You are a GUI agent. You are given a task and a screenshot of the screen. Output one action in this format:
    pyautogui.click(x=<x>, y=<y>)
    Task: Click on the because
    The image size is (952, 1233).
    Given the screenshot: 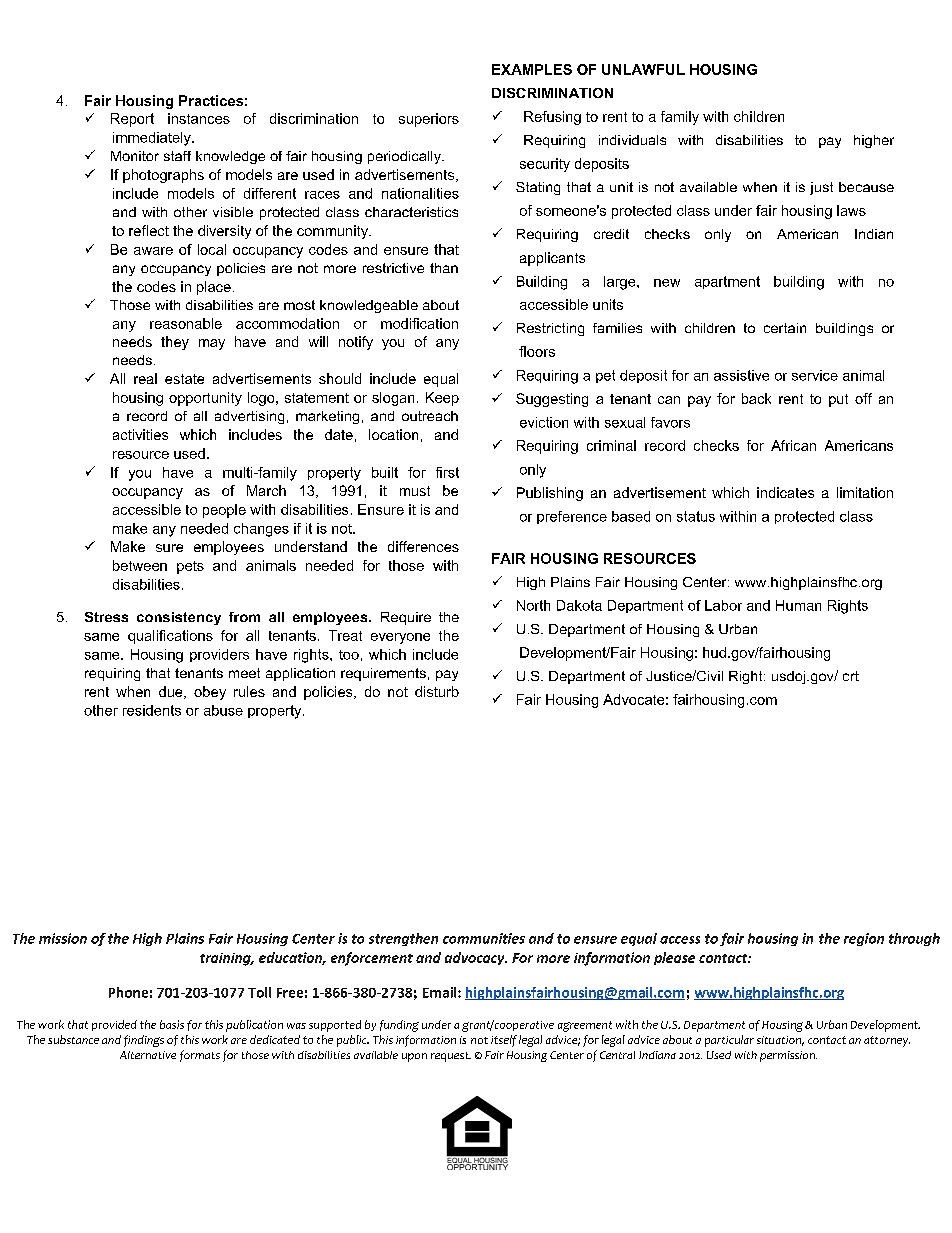 What is the action you would take?
    pyautogui.click(x=866, y=187)
